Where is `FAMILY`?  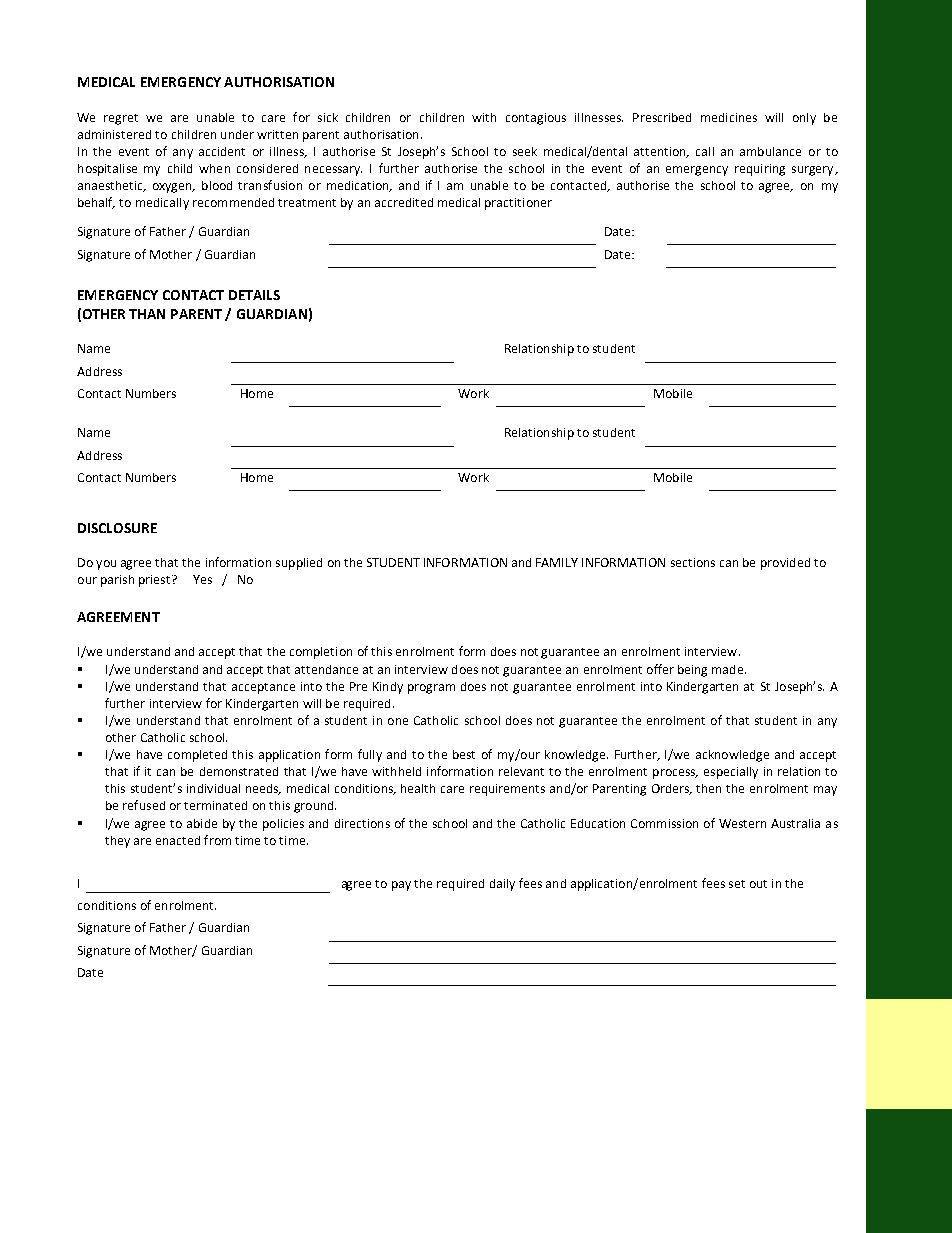
FAMILY is located at coordinates (557, 562).
